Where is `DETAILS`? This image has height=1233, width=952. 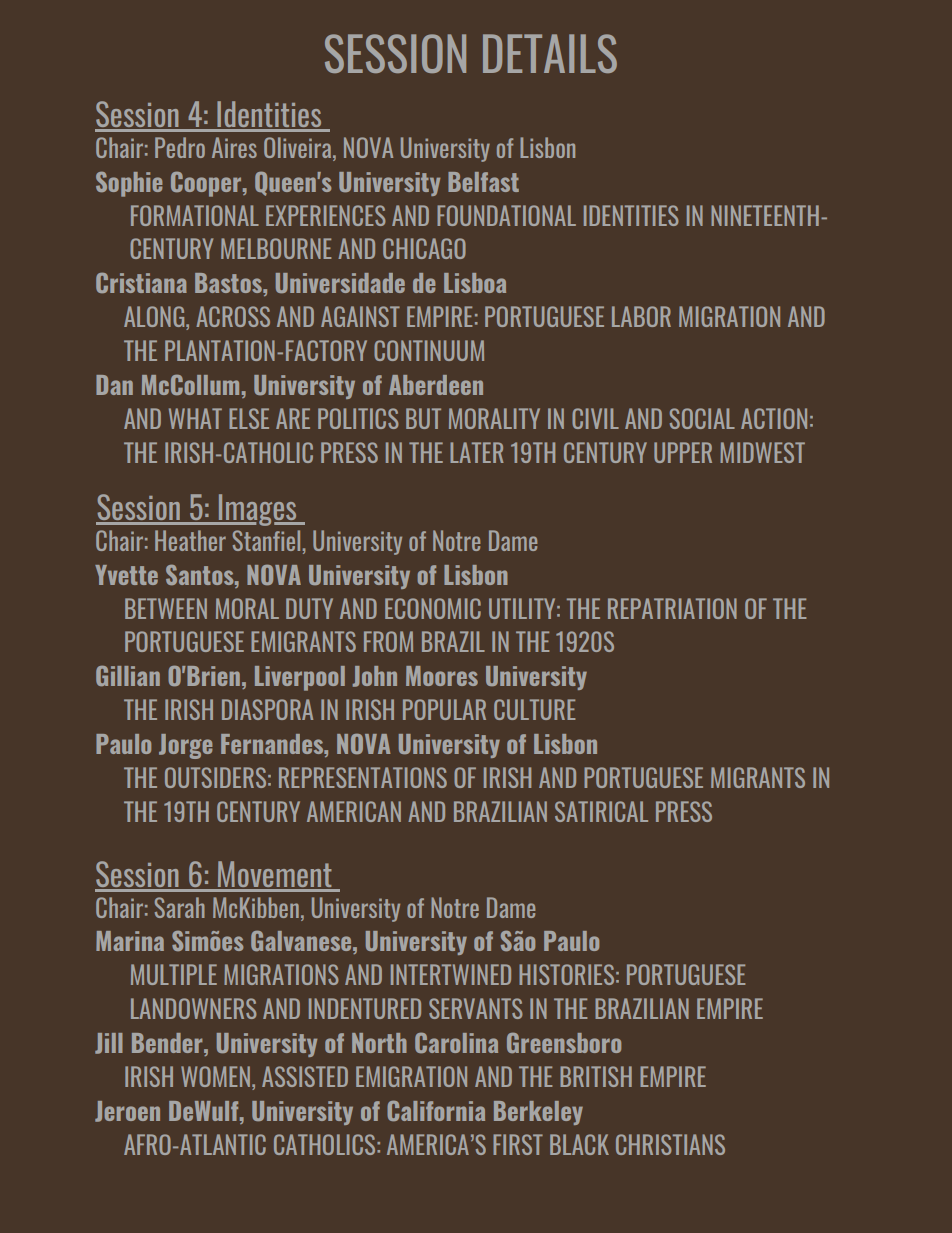
DETAILS is located at coordinates (550, 53).
